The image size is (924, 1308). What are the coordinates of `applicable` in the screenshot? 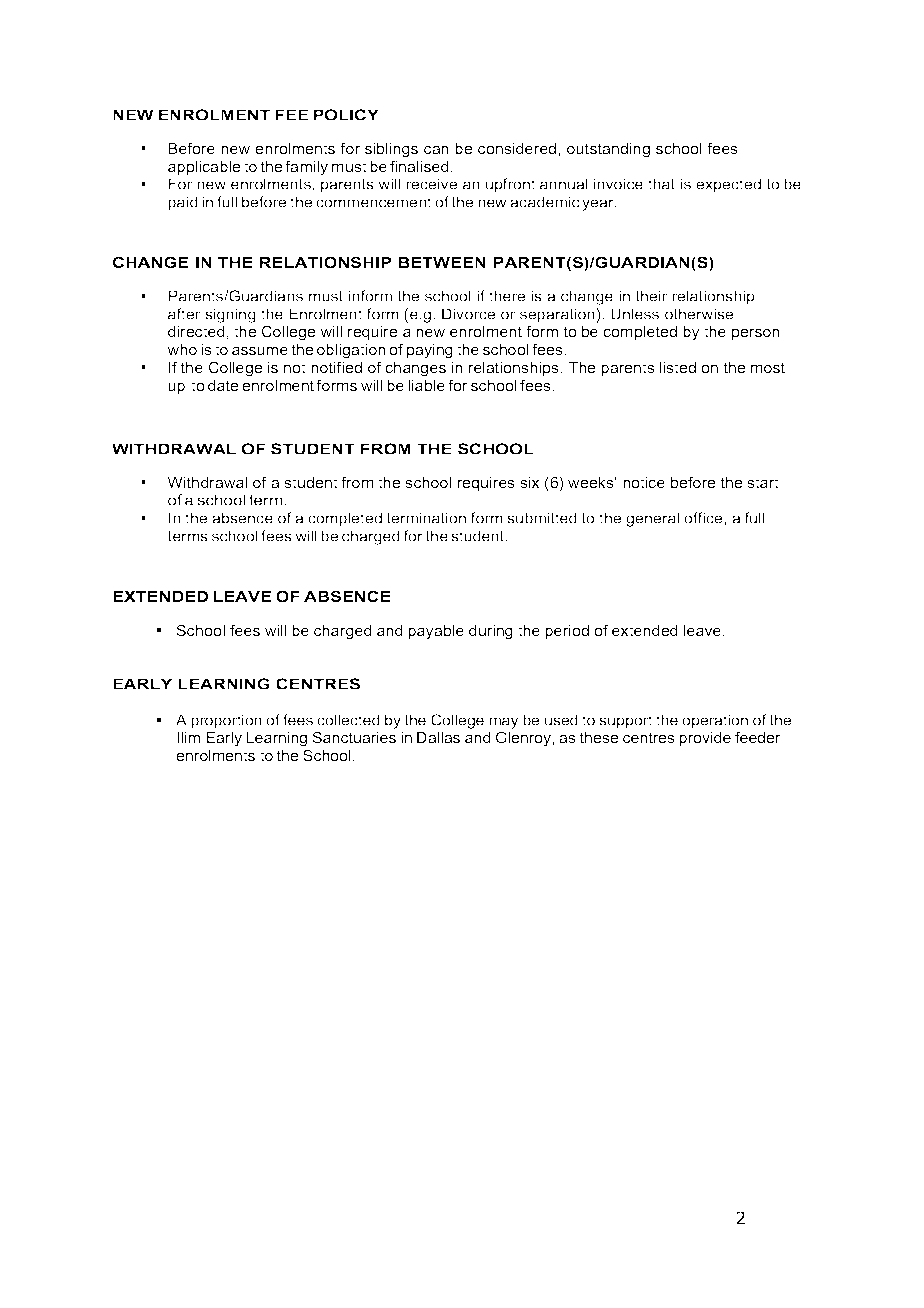 It's located at (204, 168).
